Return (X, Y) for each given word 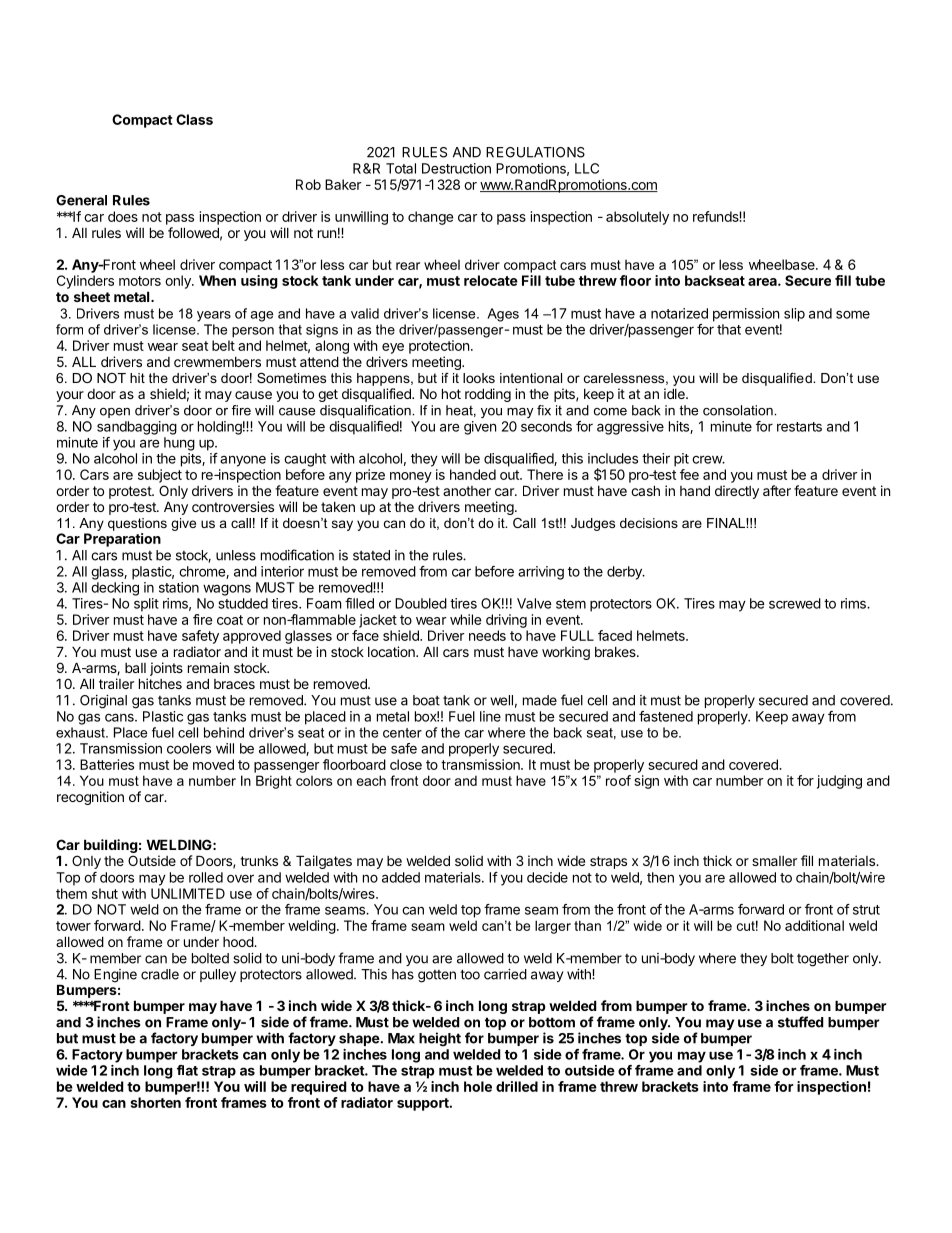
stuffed (801, 1022)
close (406, 764)
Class (194, 119)
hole (478, 1086)
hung (179, 444)
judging (839, 782)
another (467, 491)
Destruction (456, 168)
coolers (189, 748)
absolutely (637, 218)
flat (187, 1070)
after (777, 490)
